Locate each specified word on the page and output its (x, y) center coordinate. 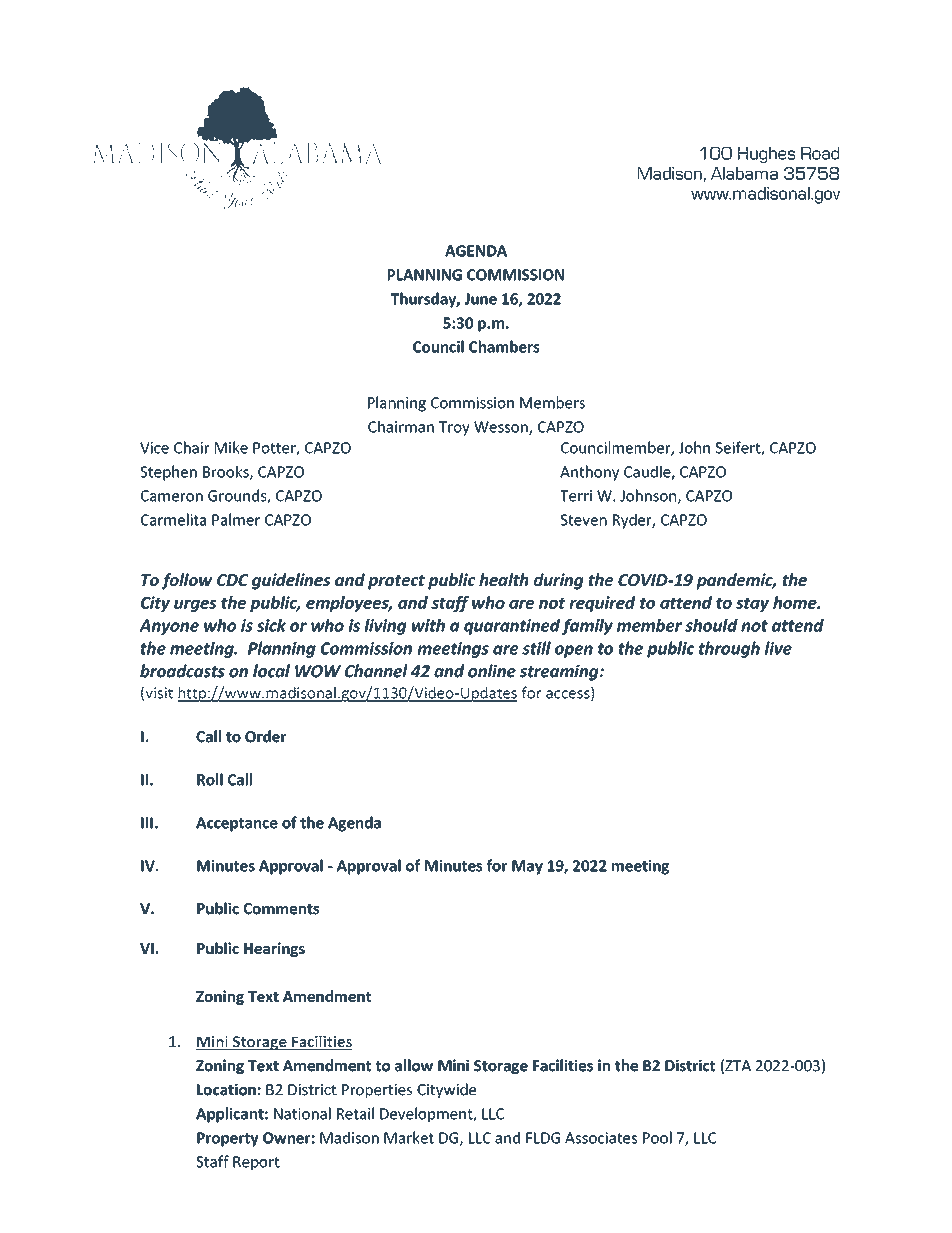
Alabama (744, 173)
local (271, 671)
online (492, 671)
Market (409, 1137)
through (729, 649)
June (481, 299)
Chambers (504, 346)
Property (228, 1139)
